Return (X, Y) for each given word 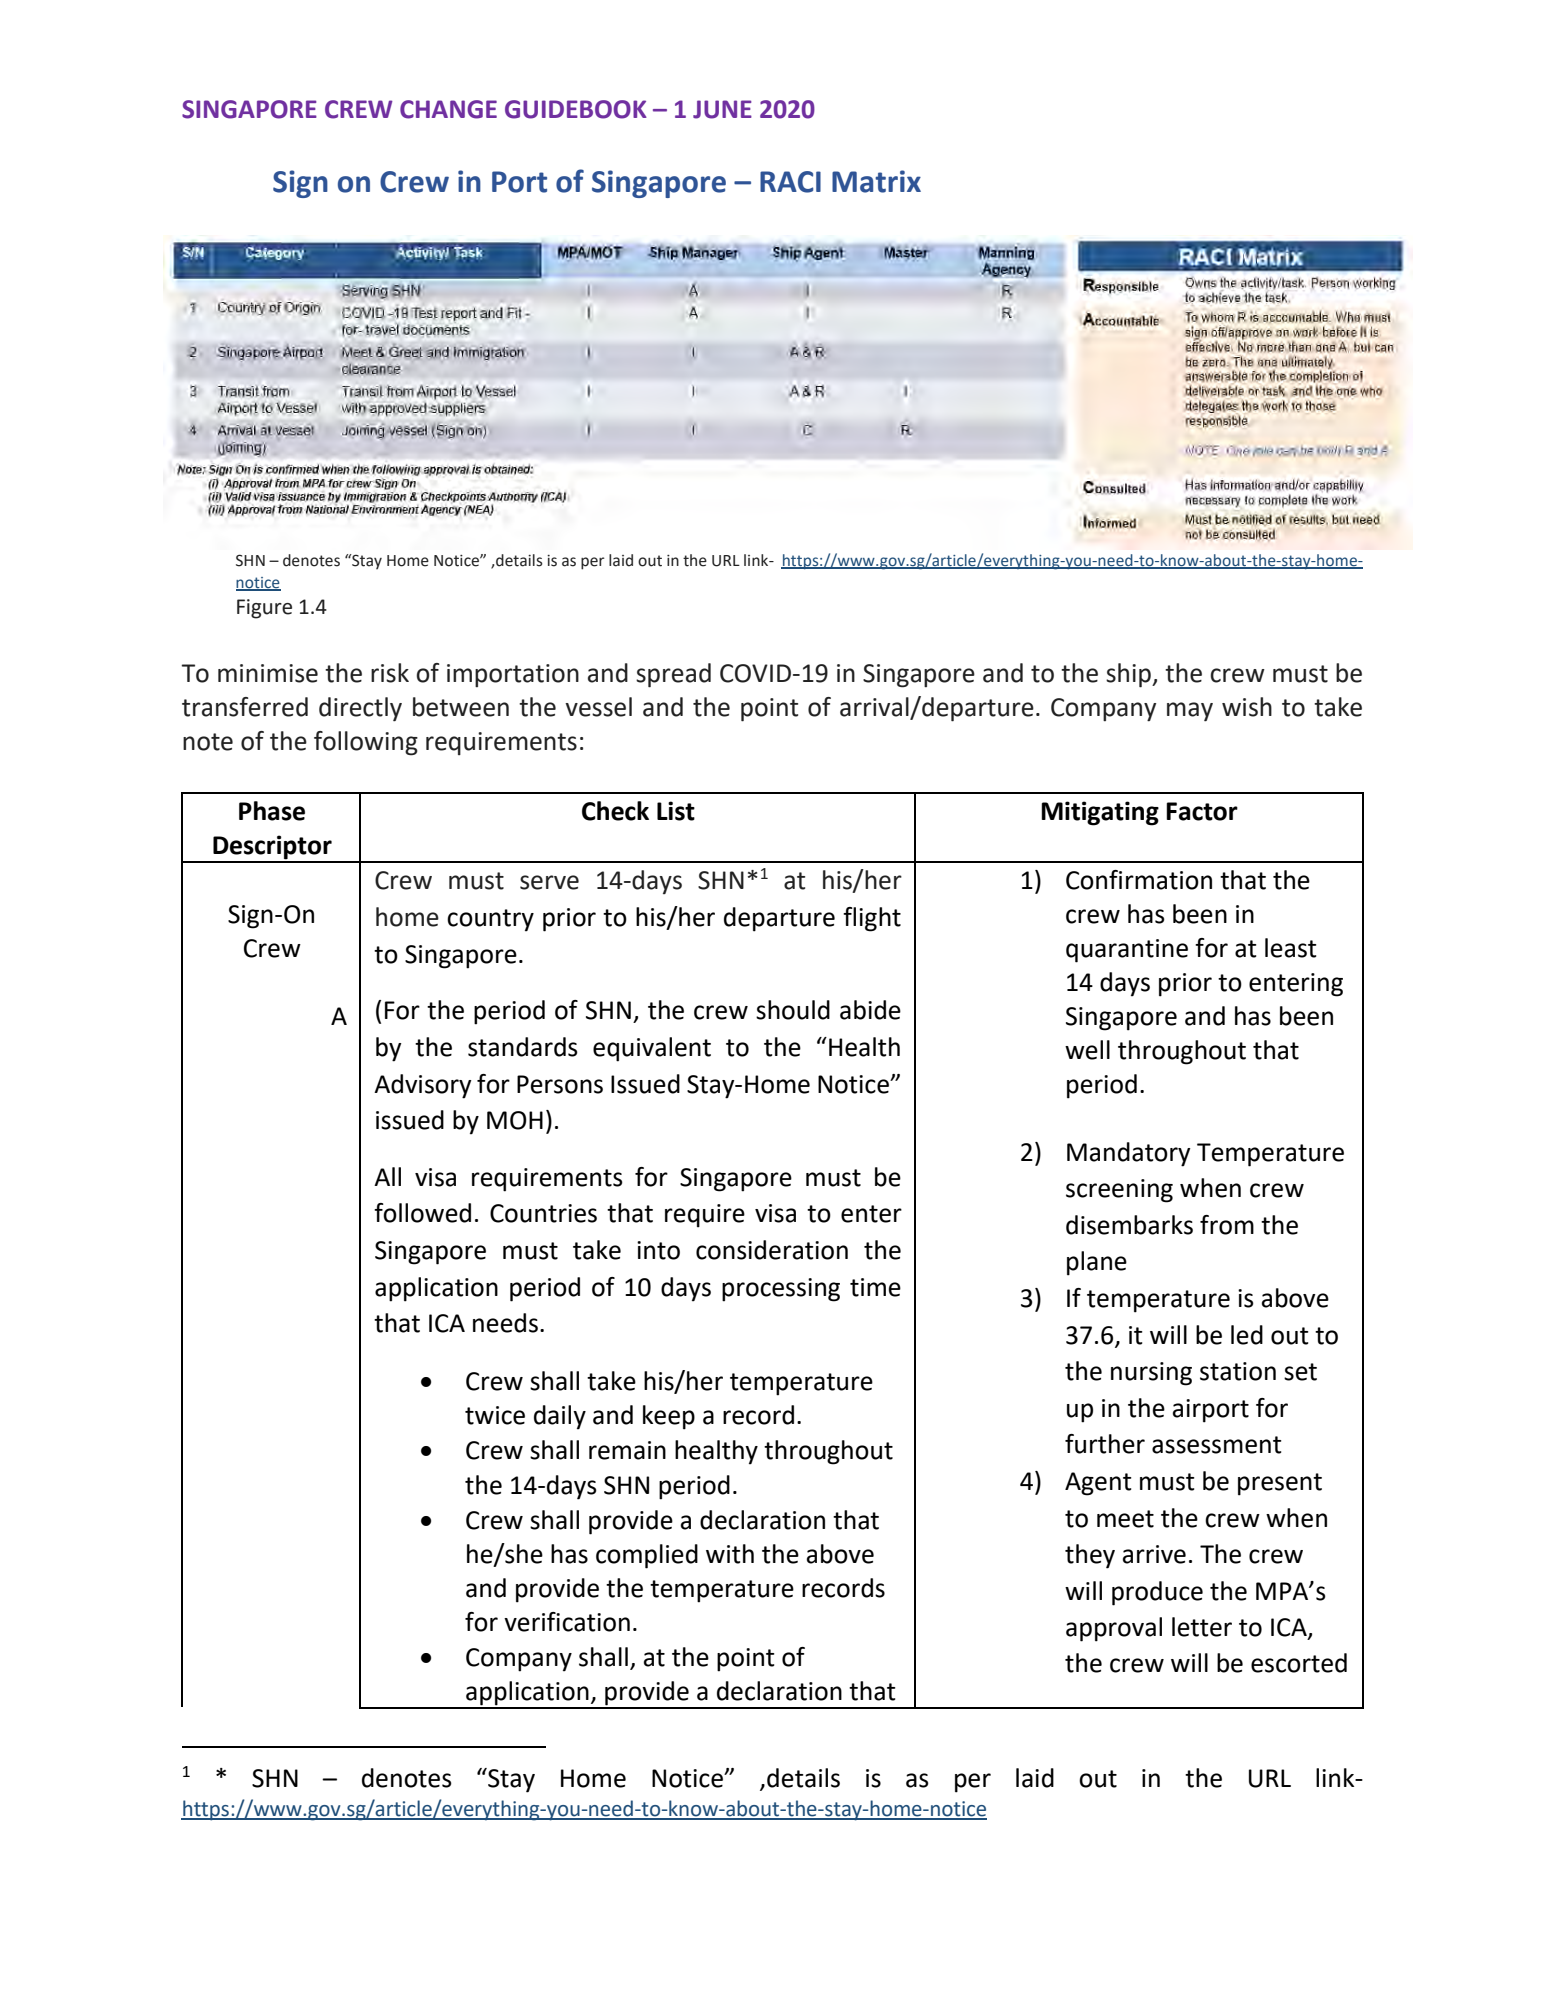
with (730, 1554)
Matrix (876, 181)
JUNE (722, 109)
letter (1202, 1627)
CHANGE (448, 109)
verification (567, 1622)
